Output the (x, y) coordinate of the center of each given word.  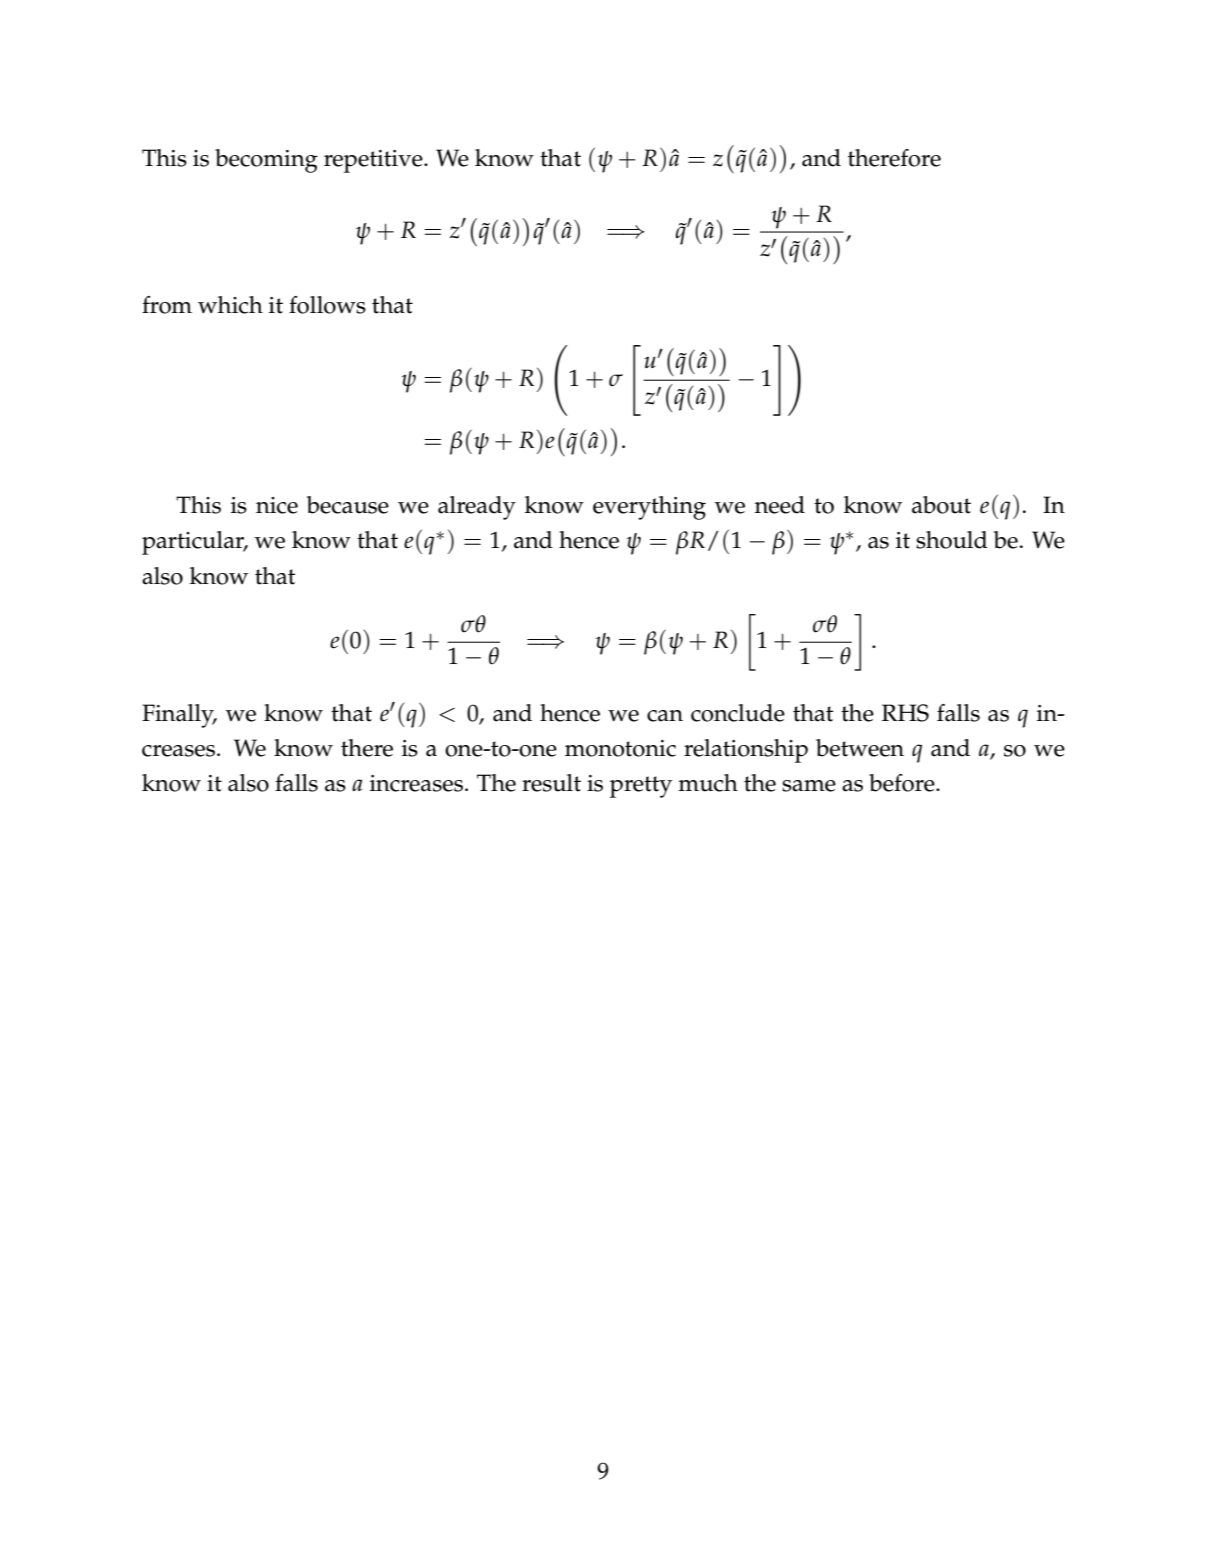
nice (277, 505)
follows (327, 305)
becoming (266, 161)
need (780, 505)
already (477, 508)
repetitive (374, 161)
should (952, 540)
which (230, 305)
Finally (179, 716)
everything (649, 508)
